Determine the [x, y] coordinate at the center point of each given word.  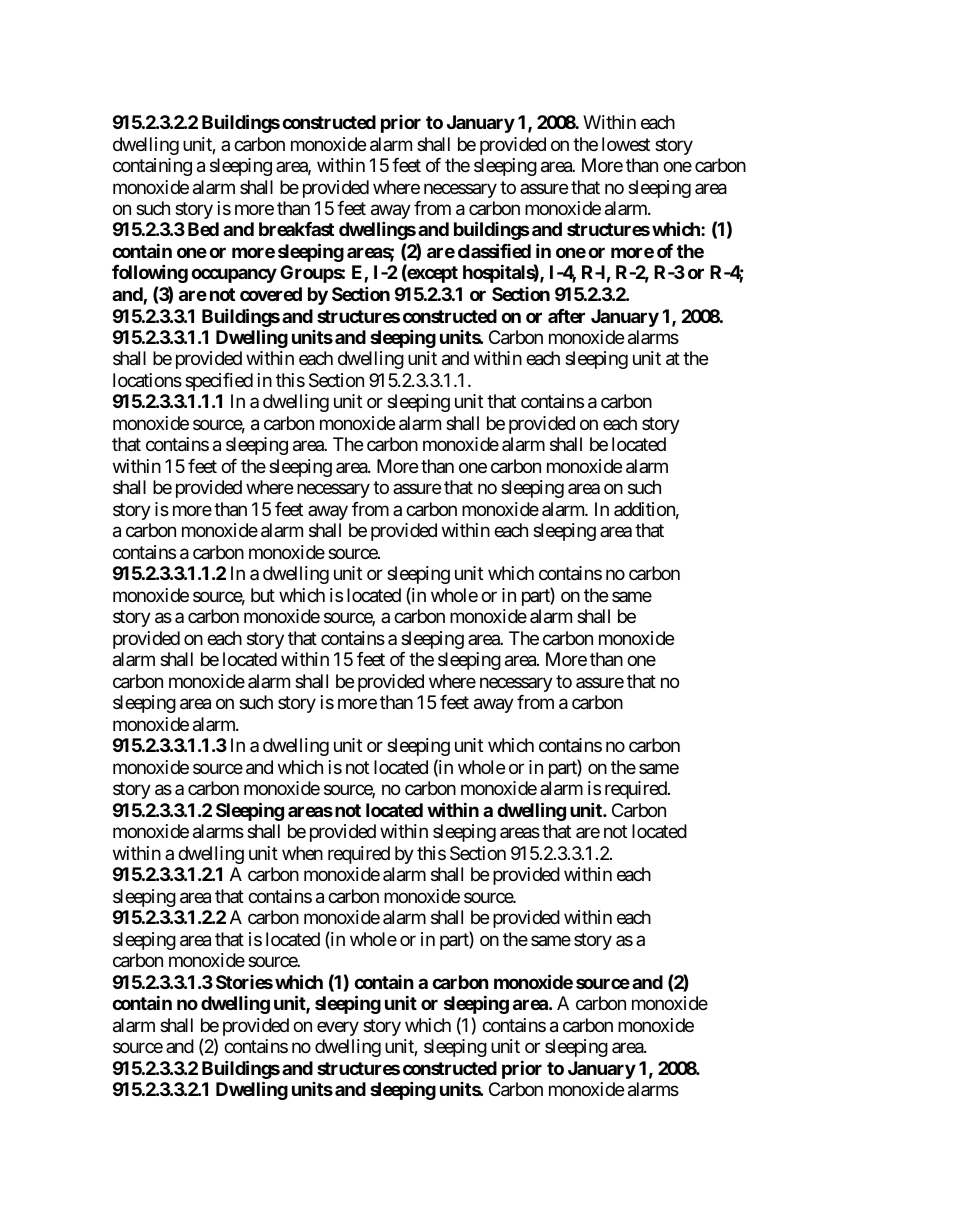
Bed [203, 229]
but [263, 595]
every [338, 1028]
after [566, 316]
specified [219, 382]
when [302, 853]
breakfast [296, 229]
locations [147, 380]
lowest [626, 144]
